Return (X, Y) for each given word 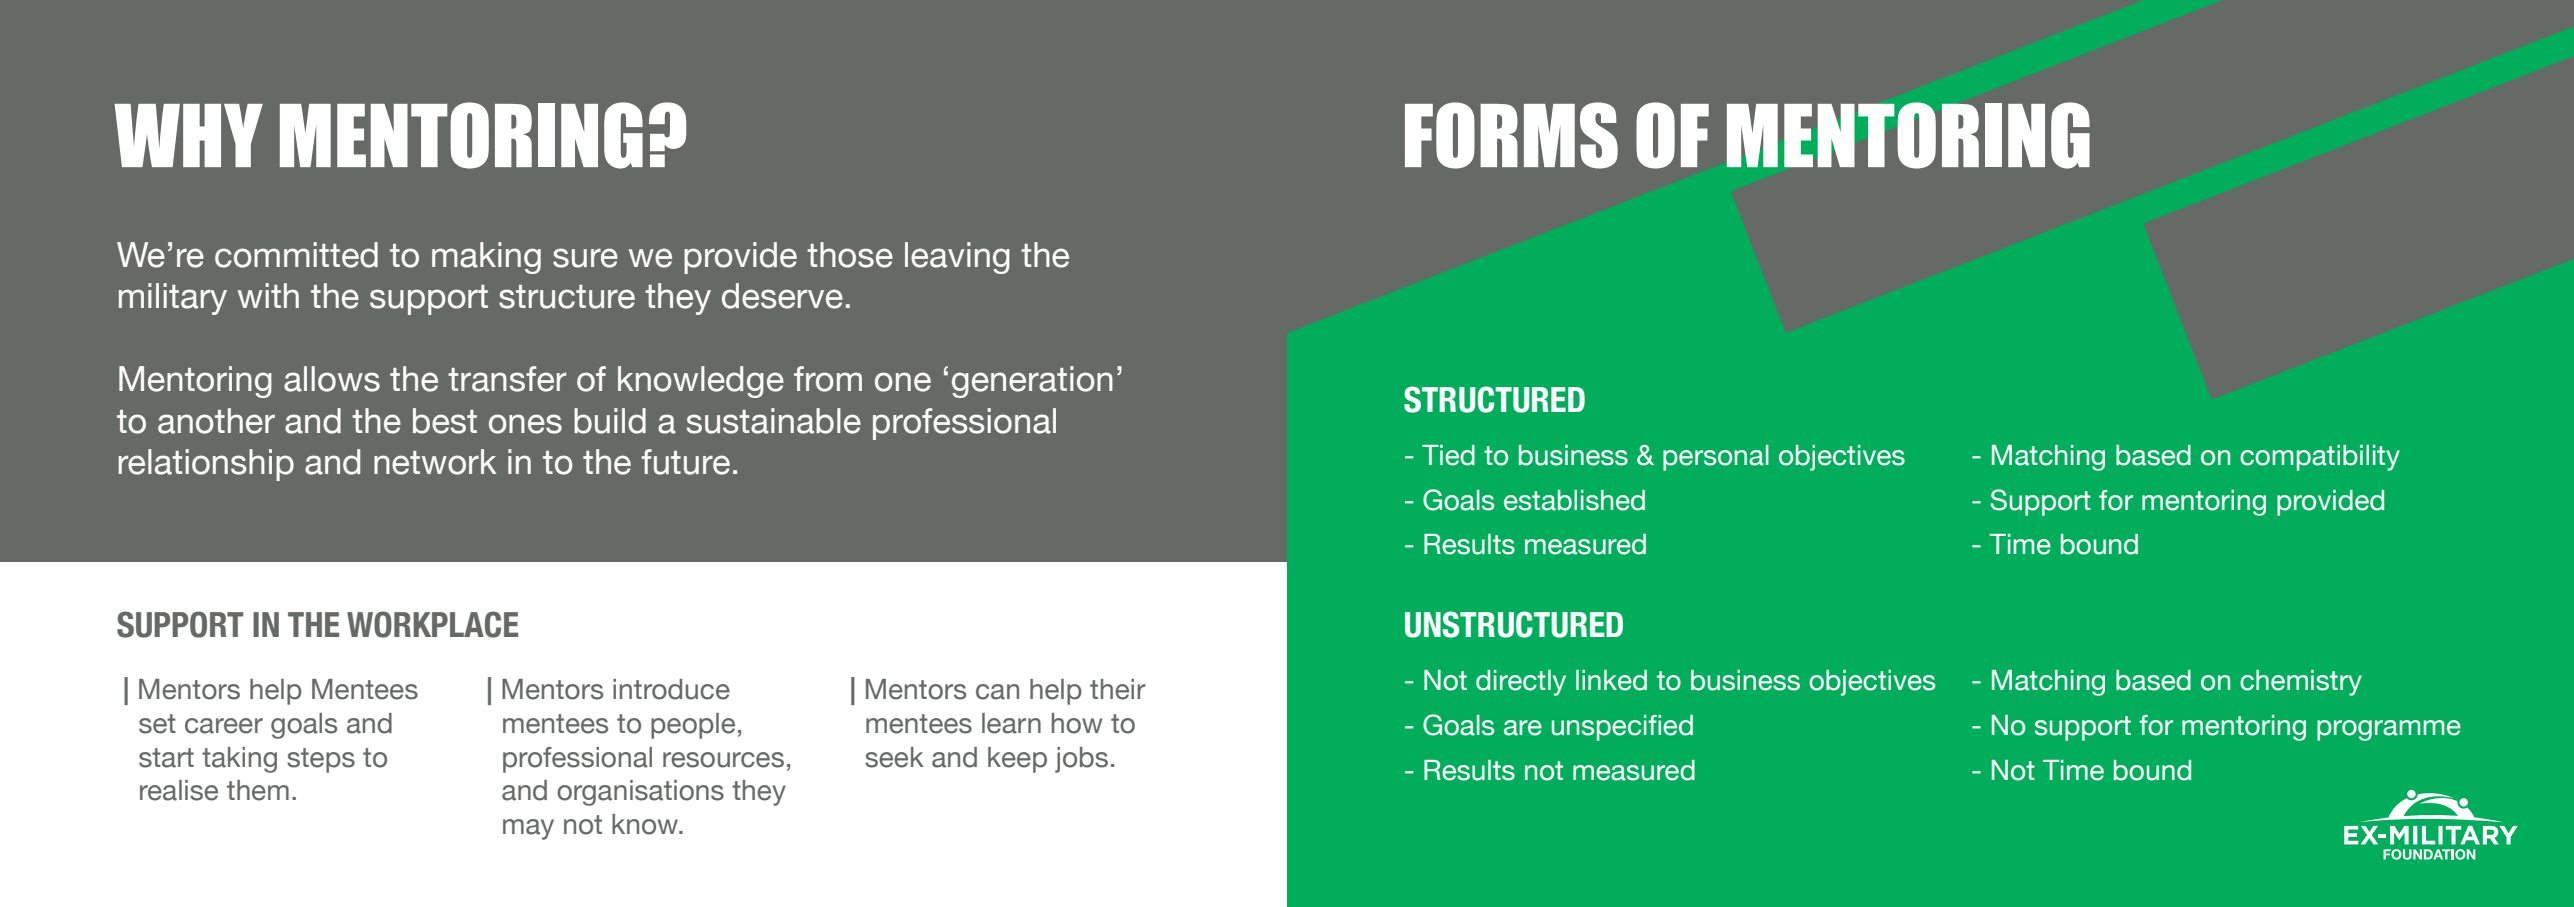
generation (1032, 382)
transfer (507, 379)
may (528, 829)
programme (2389, 730)
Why (188, 135)
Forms (1511, 135)
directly (1521, 683)
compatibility (2320, 458)
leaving (957, 258)
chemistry (2301, 683)
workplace (432, 624)
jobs (1081, 760)
